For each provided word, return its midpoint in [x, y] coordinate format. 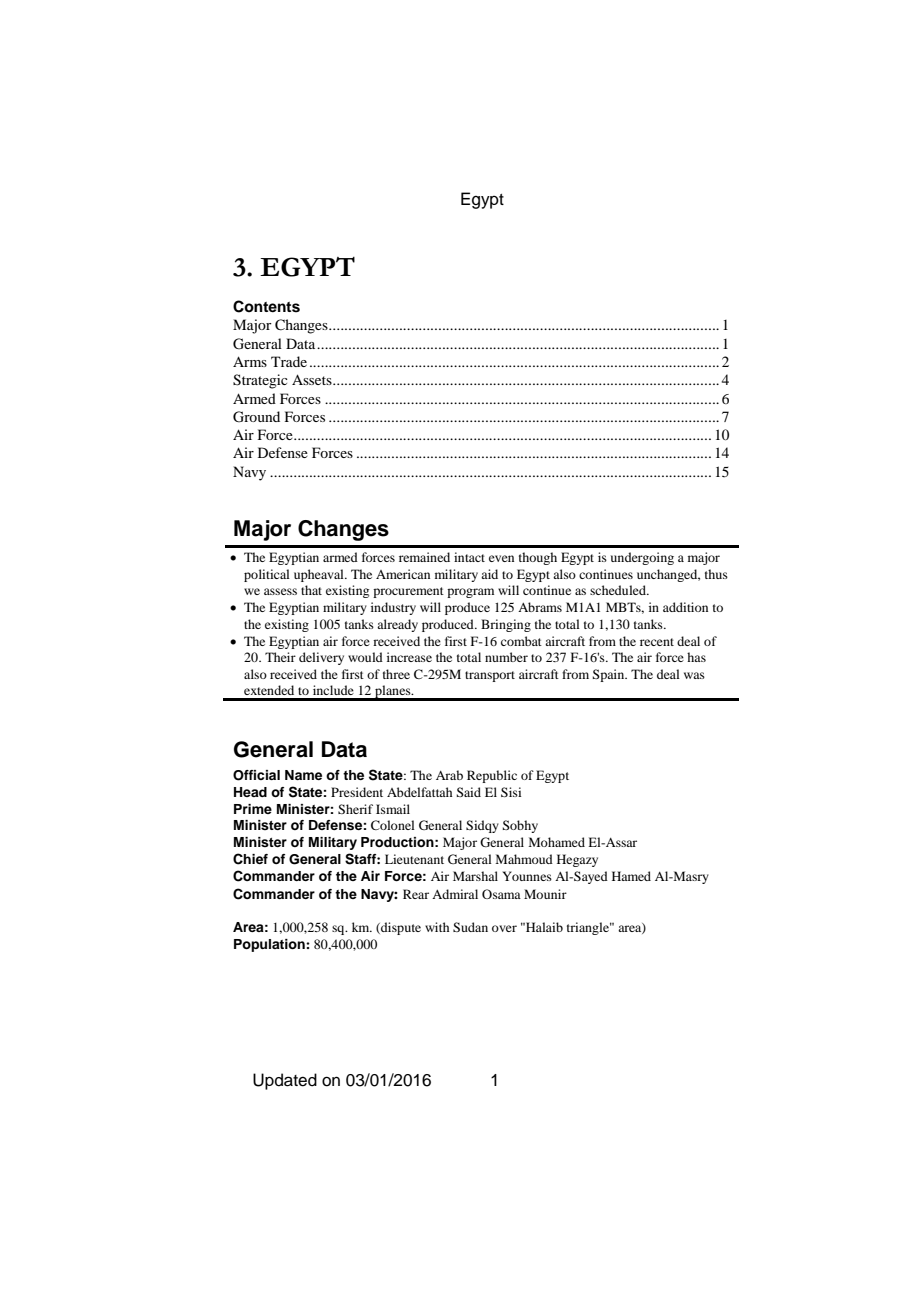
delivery [321, 658]
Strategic [260, 381]
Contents [266, 306]
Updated [285, 1081]
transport [490, 676]
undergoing [642, 558]
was [694, 675]
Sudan [470, 927]
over [504, 928]
